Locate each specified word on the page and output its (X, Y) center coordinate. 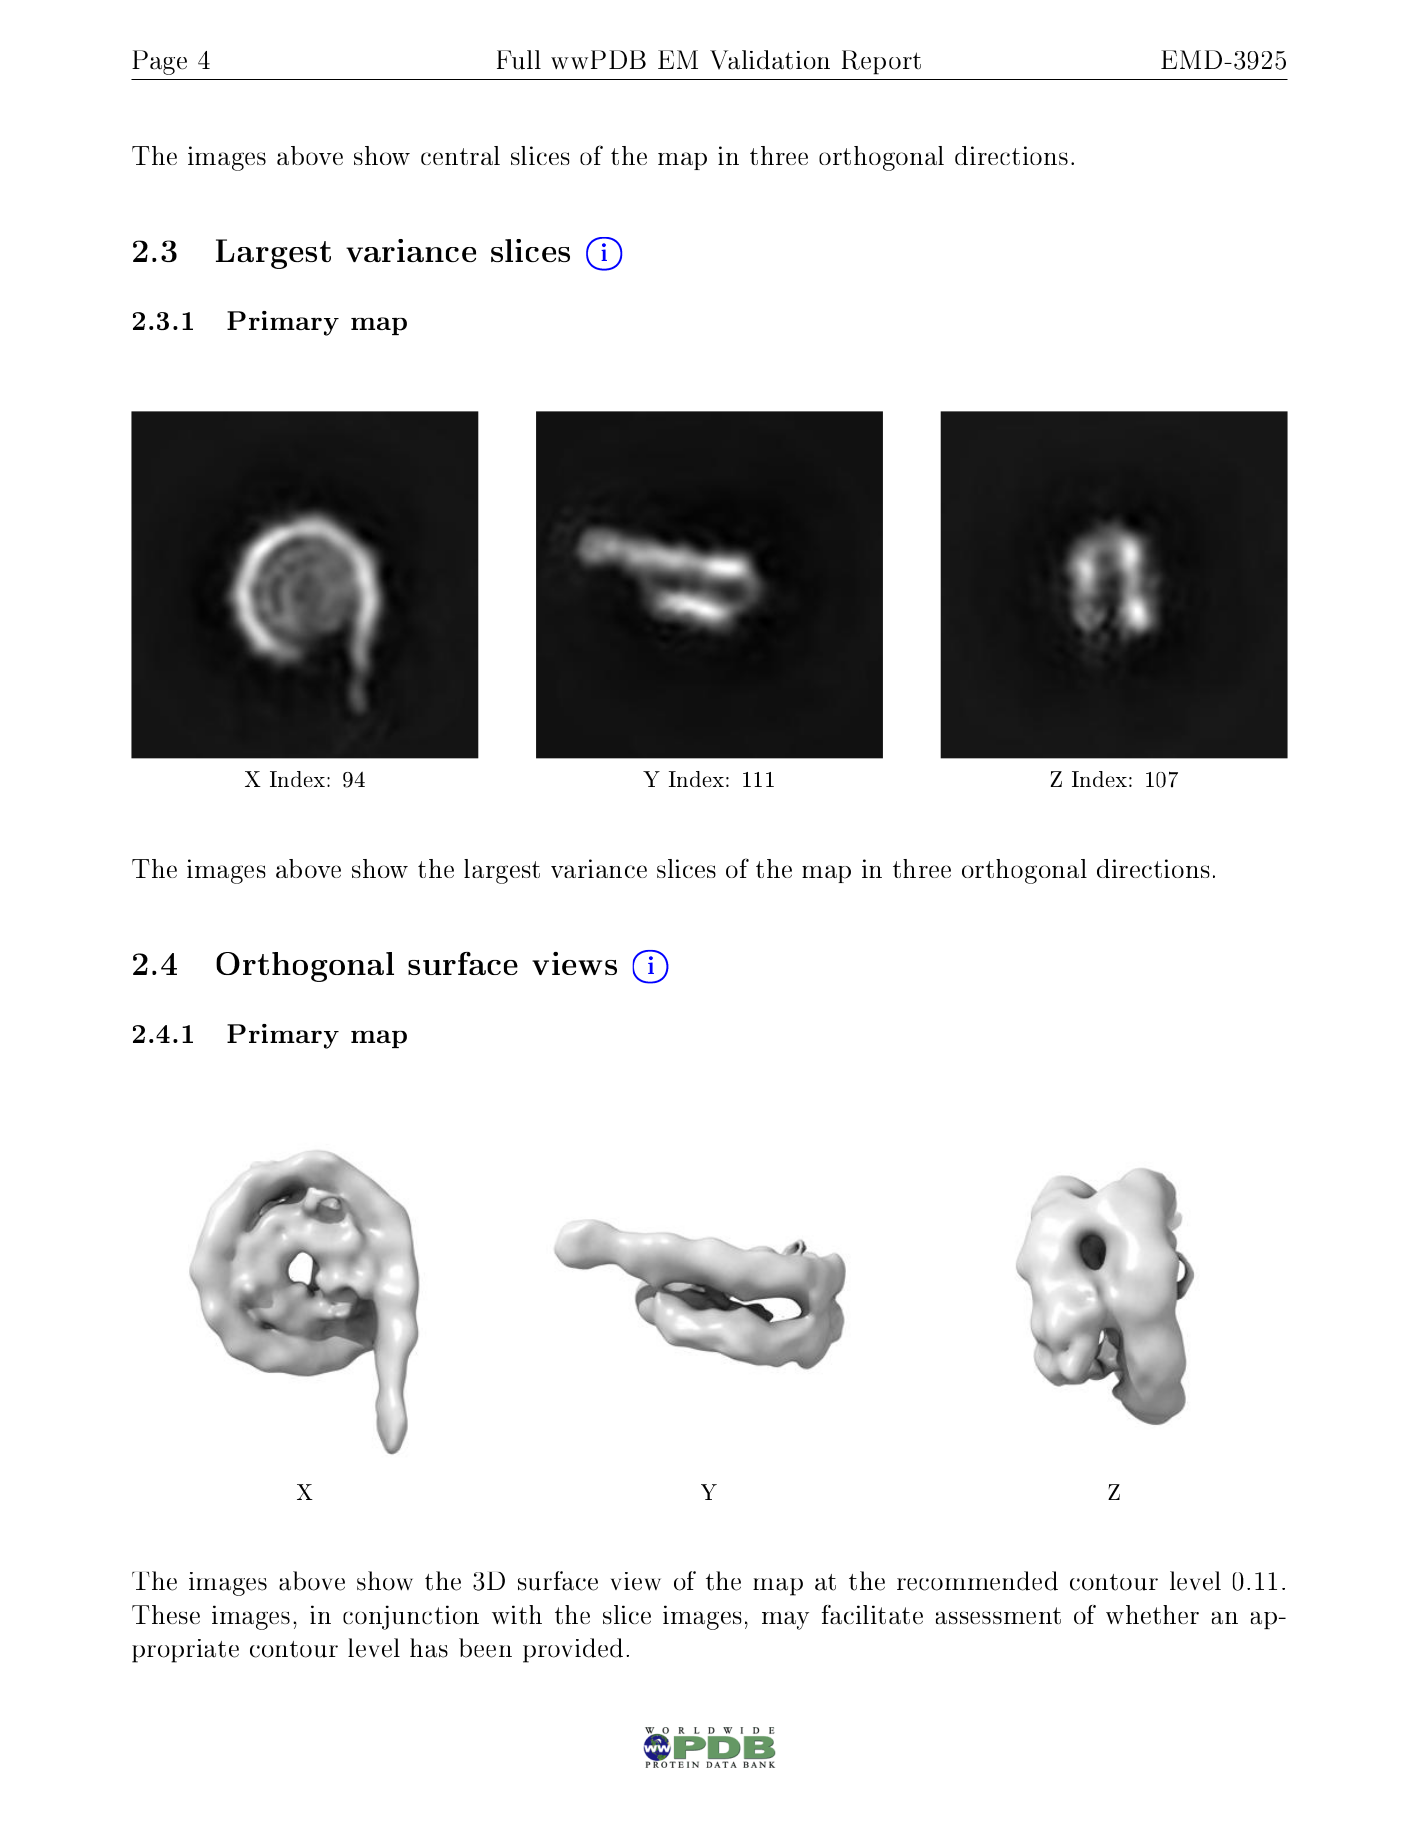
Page (159, 62)
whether (1152, 1614)
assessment (998, 1615)
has (429, 1648)
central (460, 155)
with (517, 1614)
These (166, 1614)
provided (573, 1650)
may (785, 1621)
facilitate (872, 1614)
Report (881, 62)
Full (519, 60)
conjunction (411, 1617)
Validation (770, 60)
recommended (977, 1581)
